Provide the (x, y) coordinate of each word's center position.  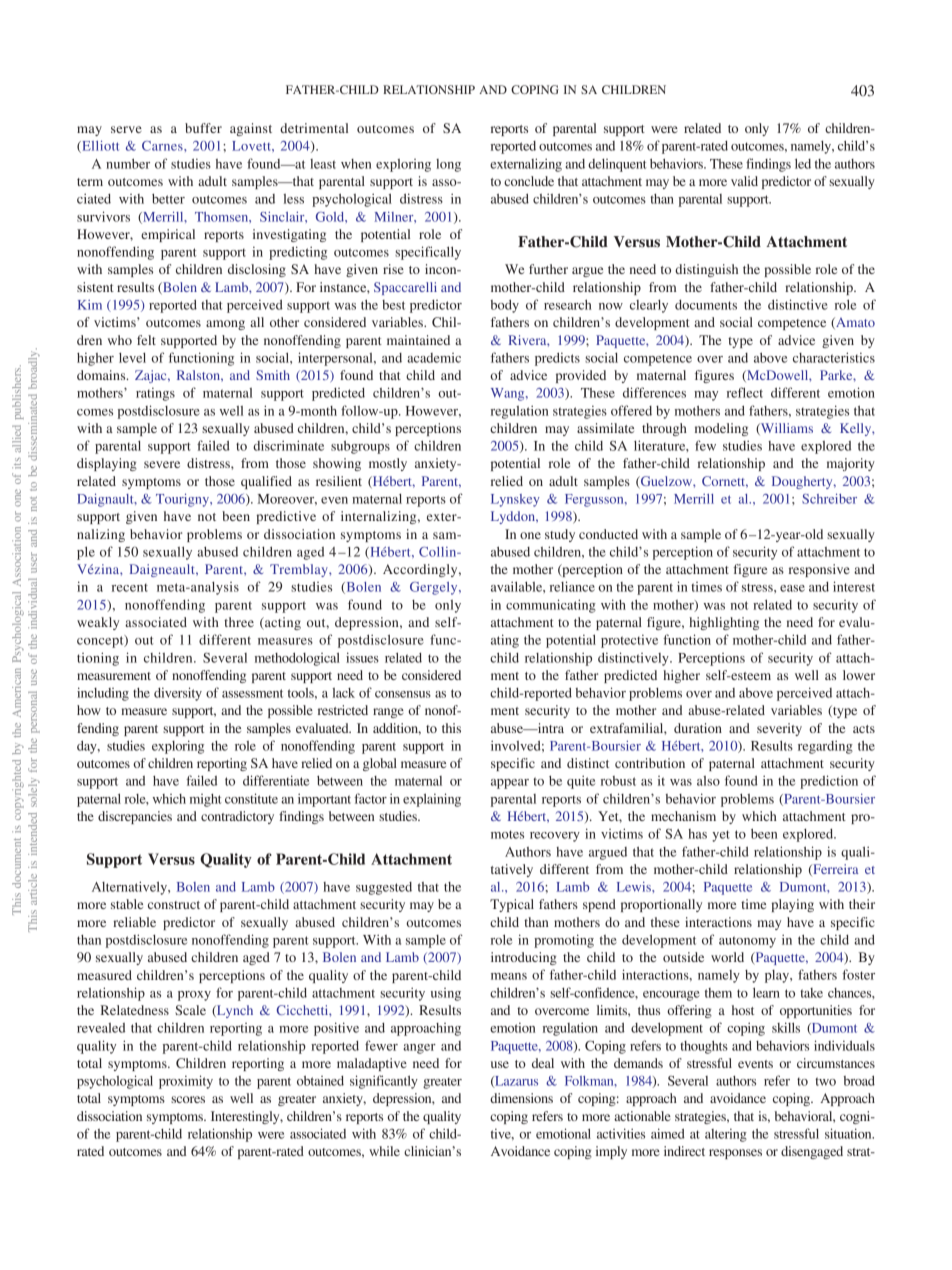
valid (744, 181)
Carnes (163, 146)
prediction (829, 782)
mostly (388, 464)
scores (188, 1099)
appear (510, 784)
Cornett (725, 482)
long (448, 165)
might (206, 800)
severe (162, 464)
